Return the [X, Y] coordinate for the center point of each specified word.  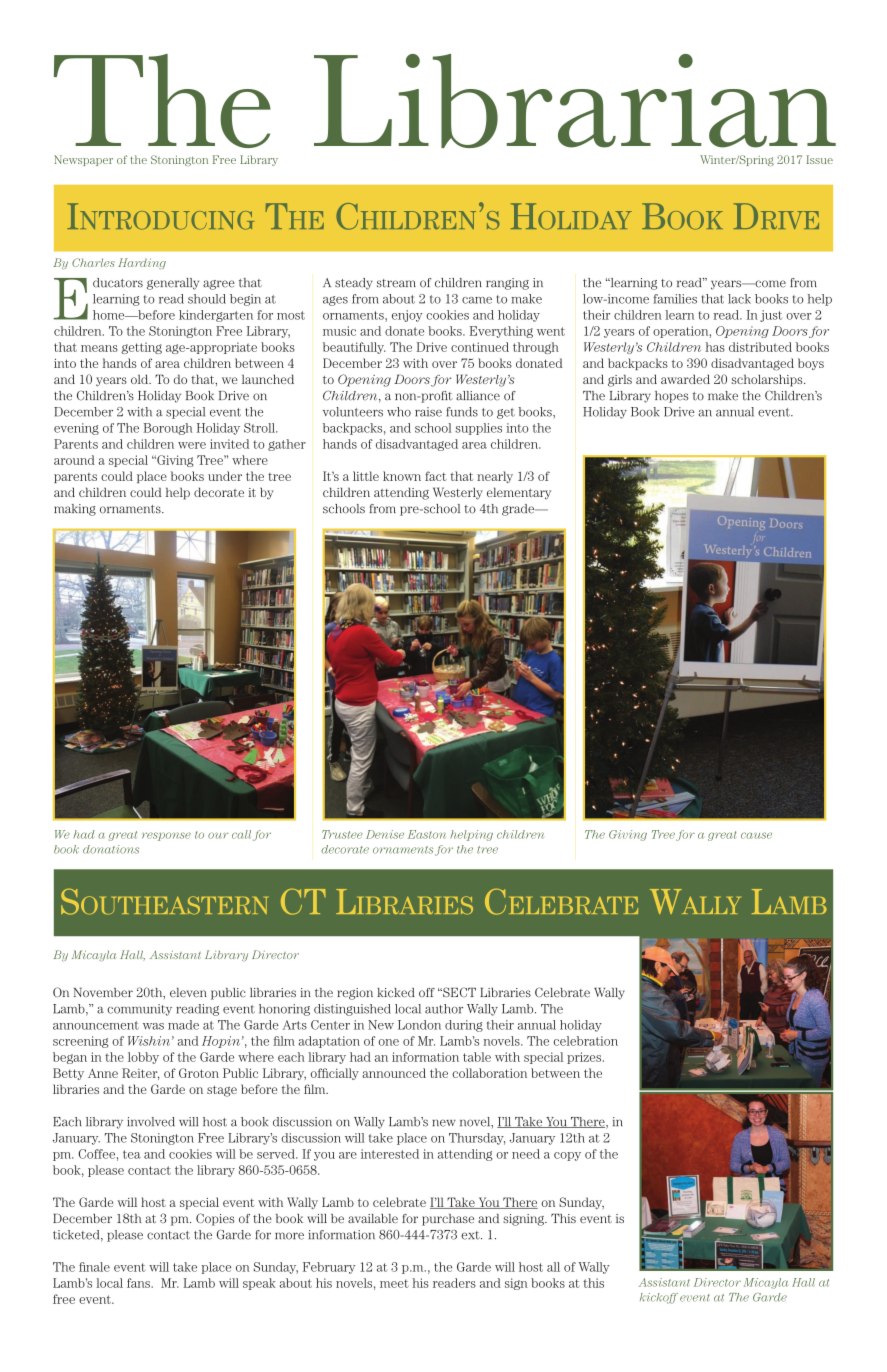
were [192, 445]
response [166, 836]
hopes [671, 397]
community [139, 1010]
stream [396, 283]
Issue [819, 159]
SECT [458, 992]
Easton [427, 834]
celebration [586, 1041]
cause [756, 835]
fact [436, 476]
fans [139, 1283]
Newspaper [83, 160]
